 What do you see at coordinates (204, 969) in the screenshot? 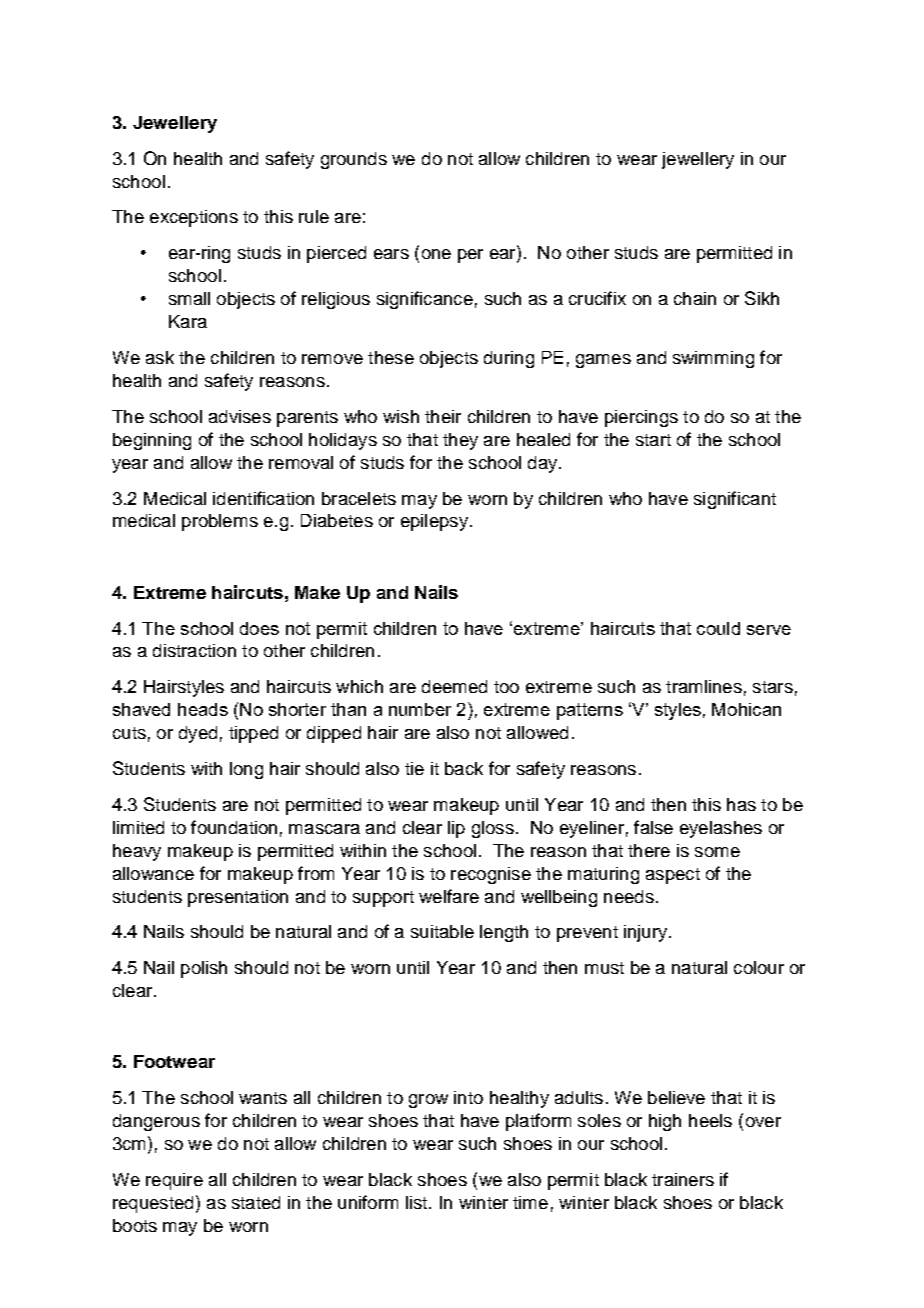
I see `polish` at bounding box center [204, 969].
